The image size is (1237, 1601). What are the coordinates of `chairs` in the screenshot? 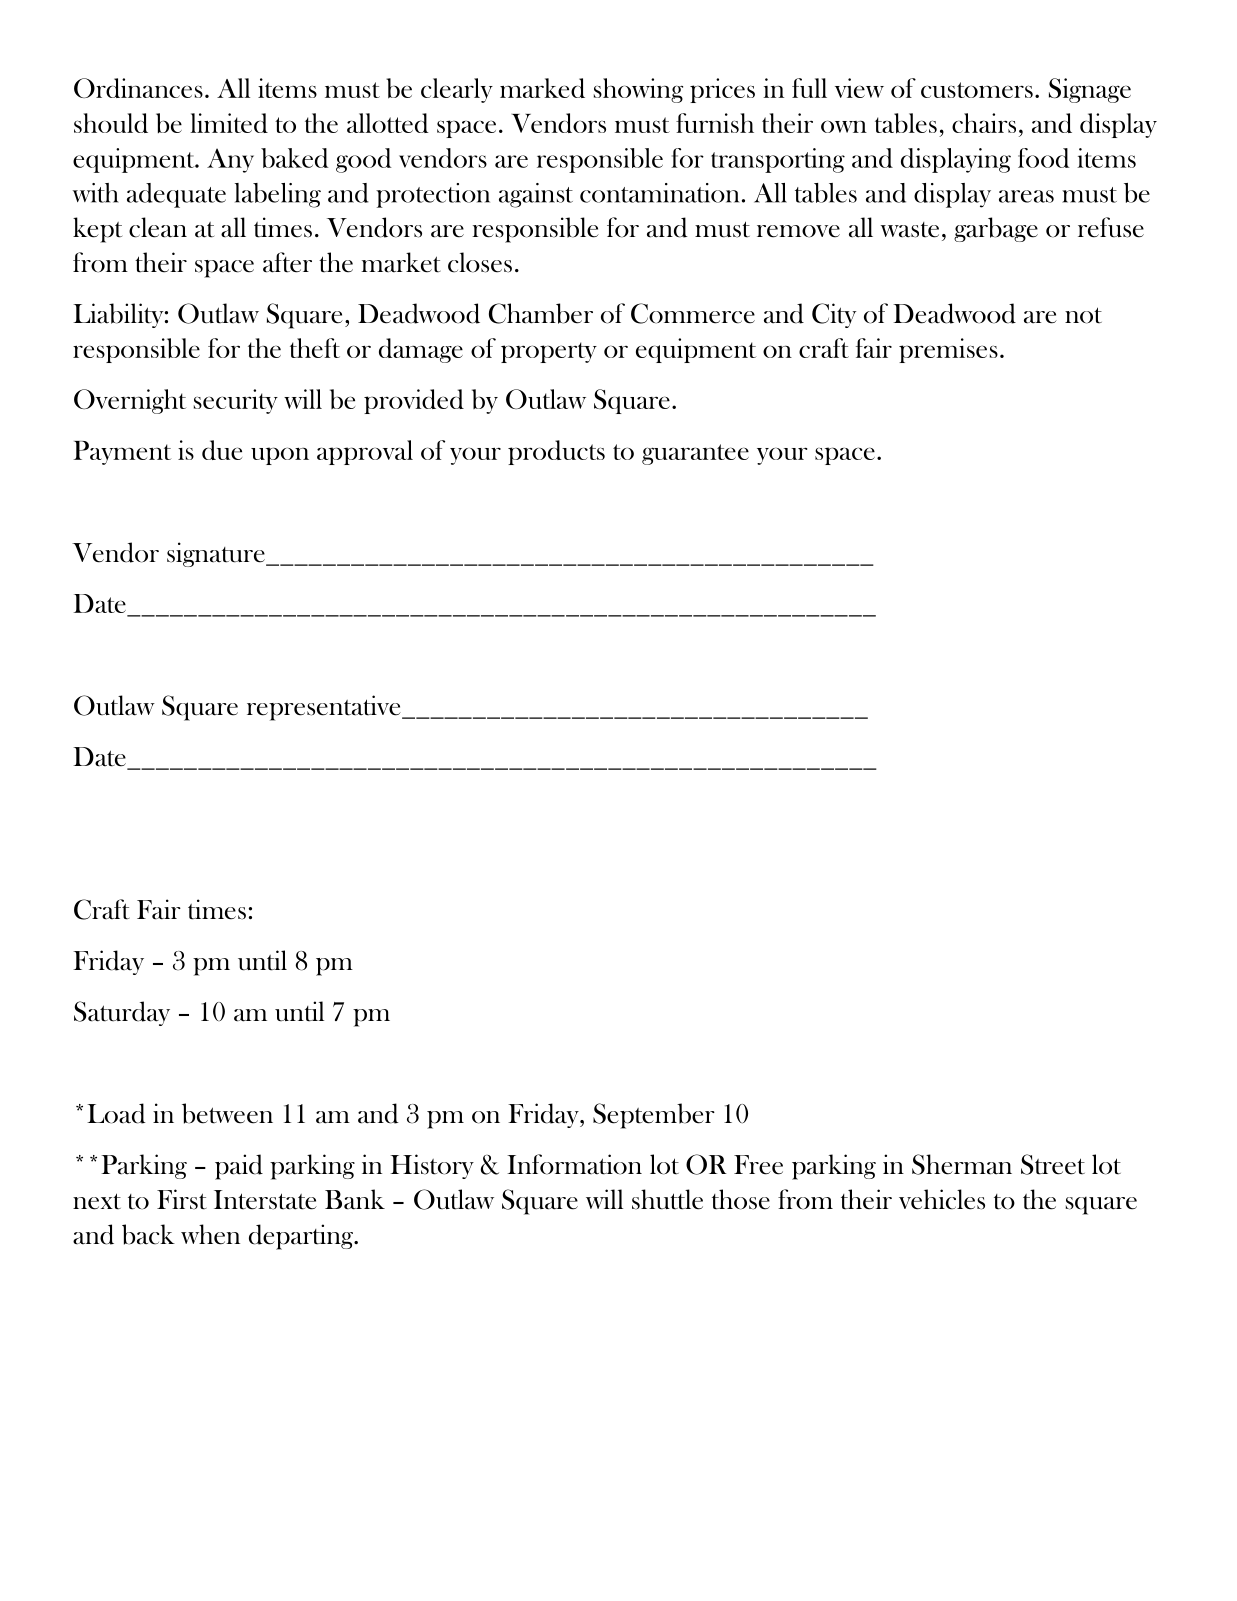 It's located at (984, 123).
